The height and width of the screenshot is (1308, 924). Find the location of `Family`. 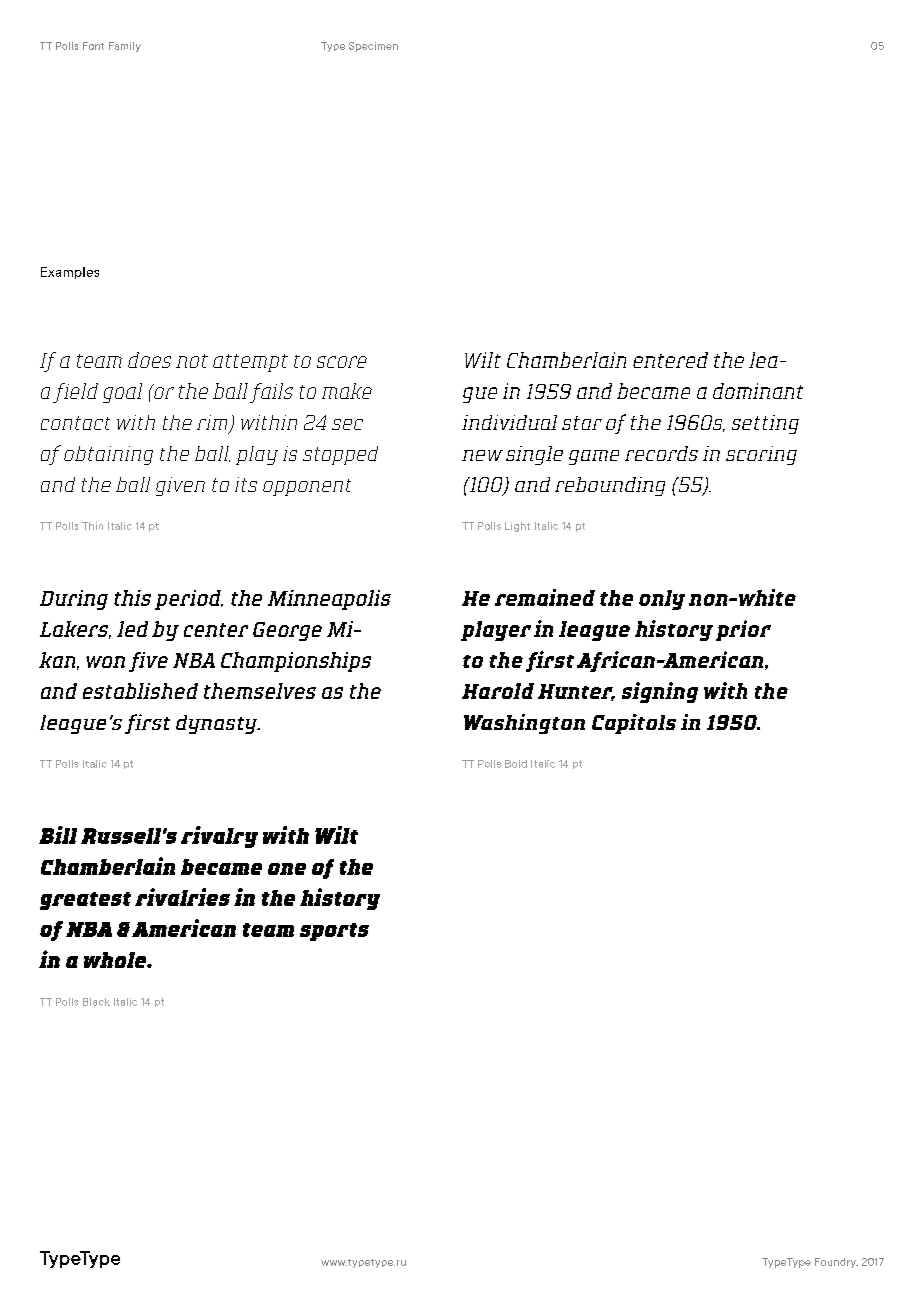

Family is located at coordinates (125, 47).
